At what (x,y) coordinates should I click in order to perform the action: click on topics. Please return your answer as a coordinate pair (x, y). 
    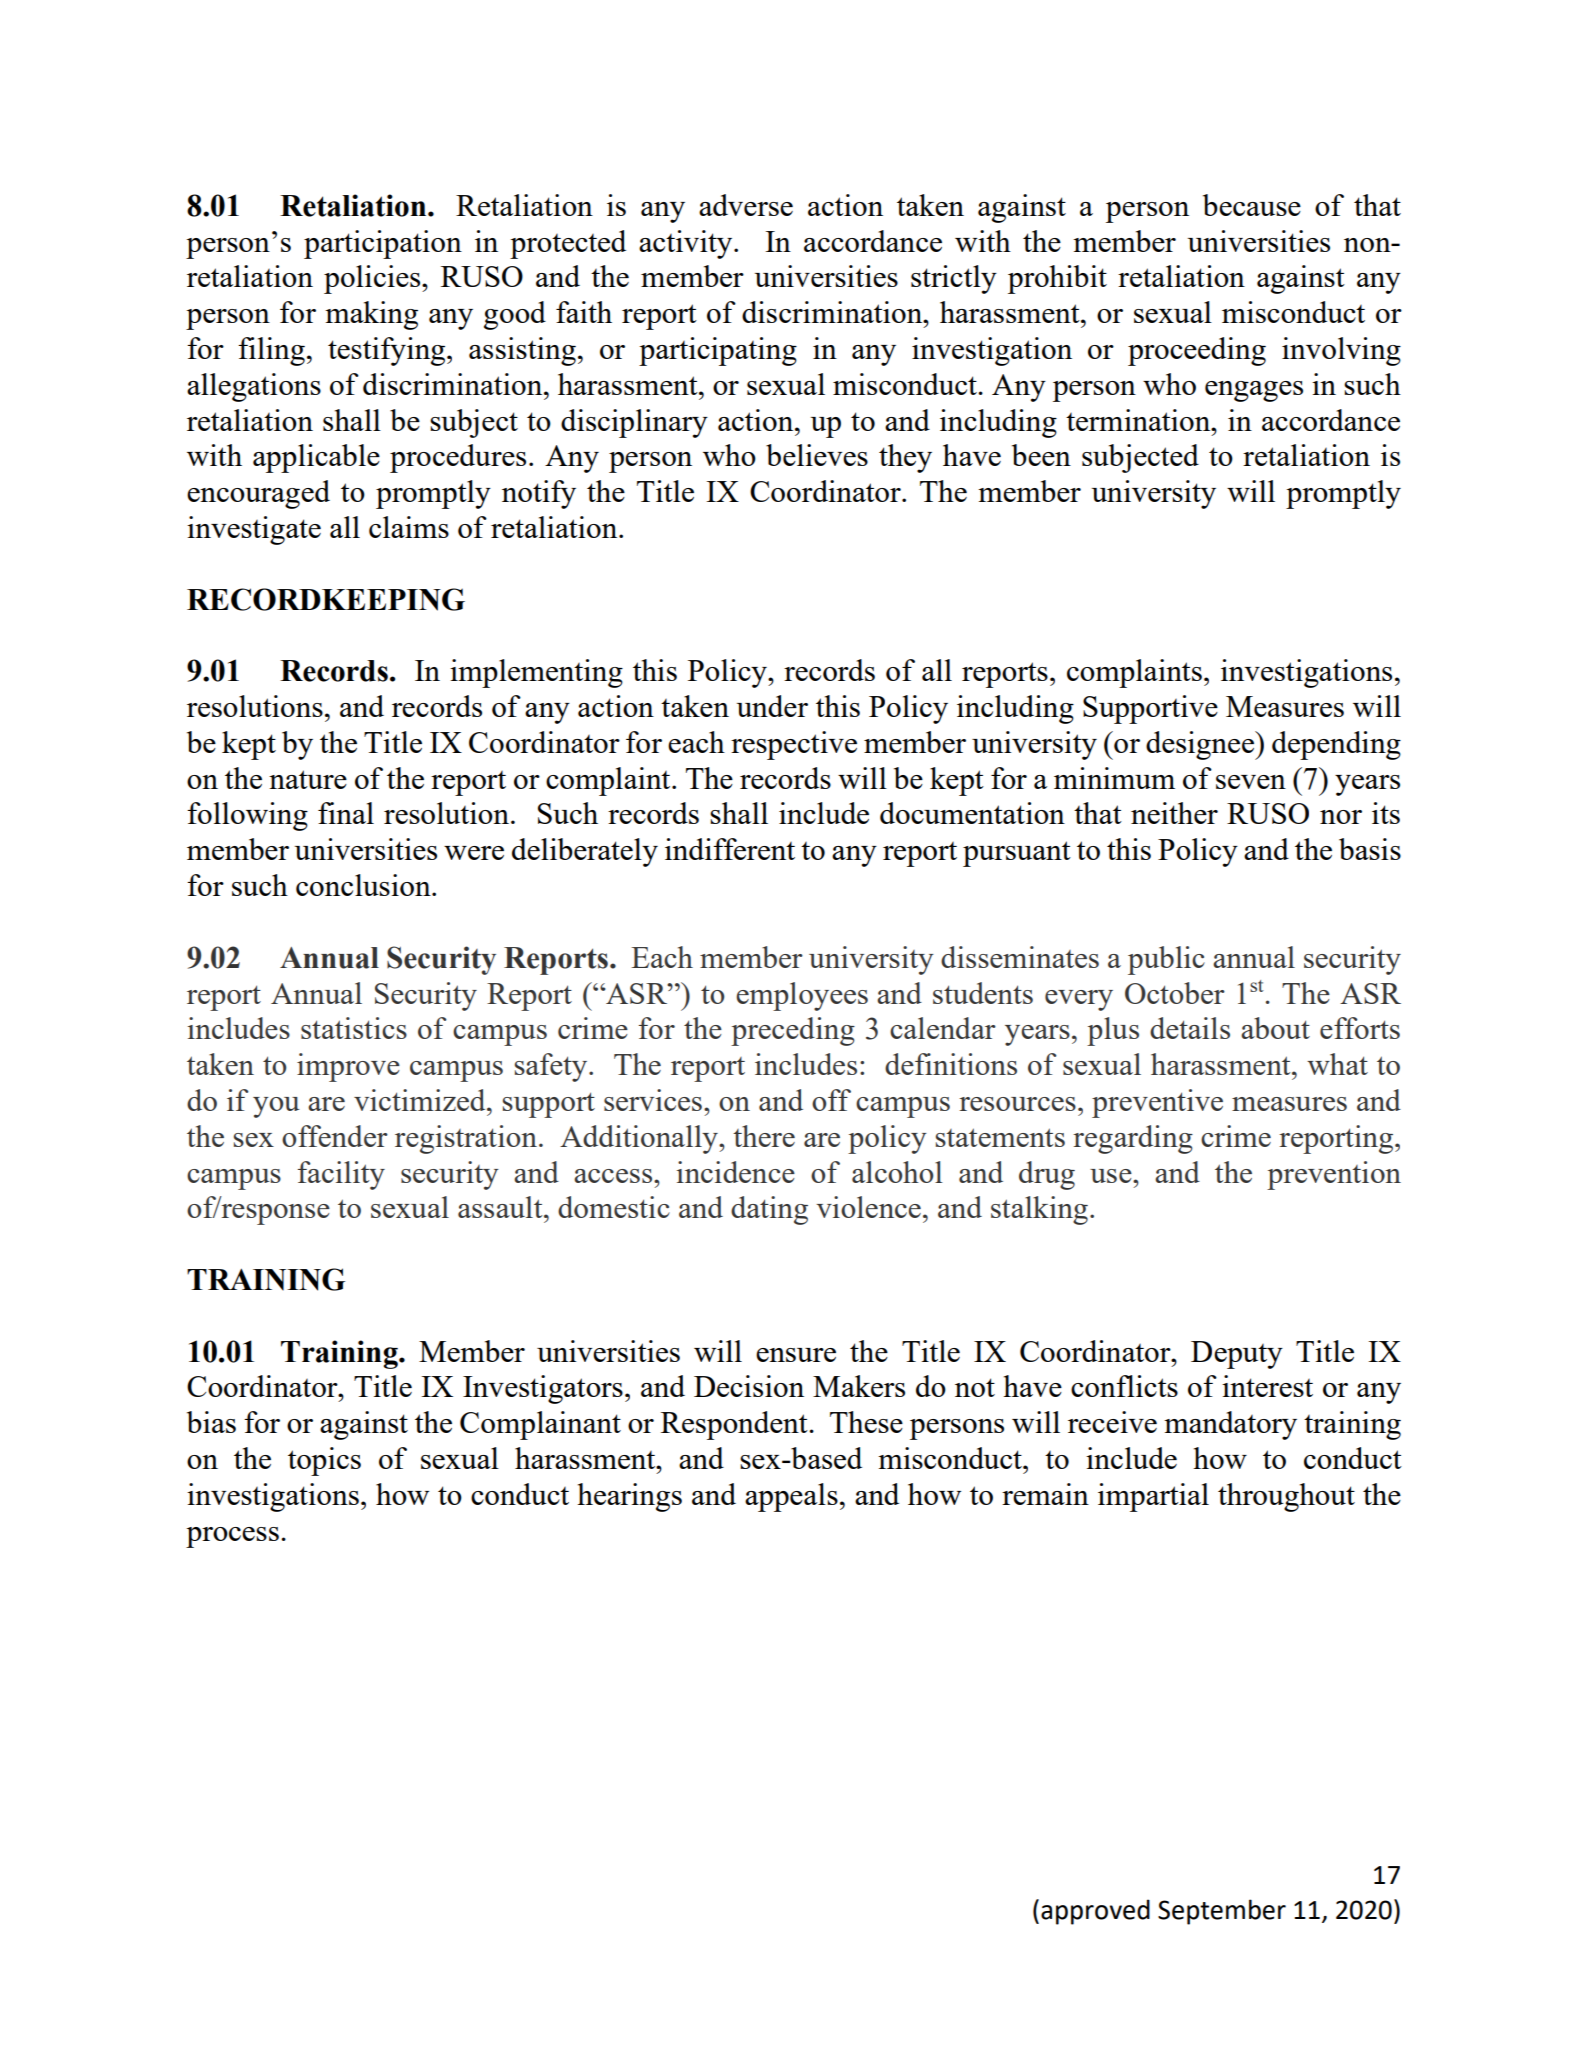
    Looking at the image, I should click on (324, 1461).
